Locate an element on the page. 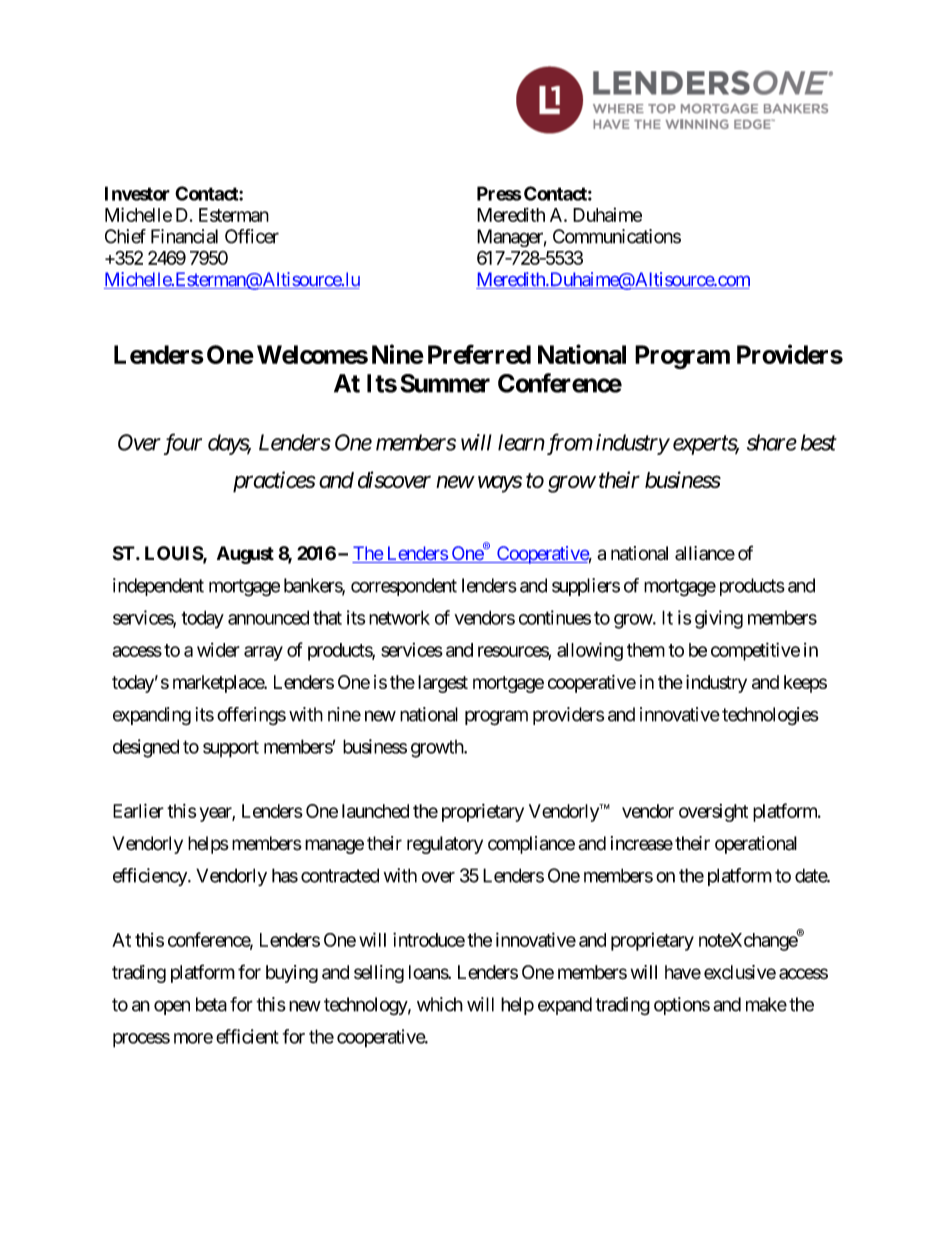 The image size is (952, 1233). four is located at coordinates (183, 444).
